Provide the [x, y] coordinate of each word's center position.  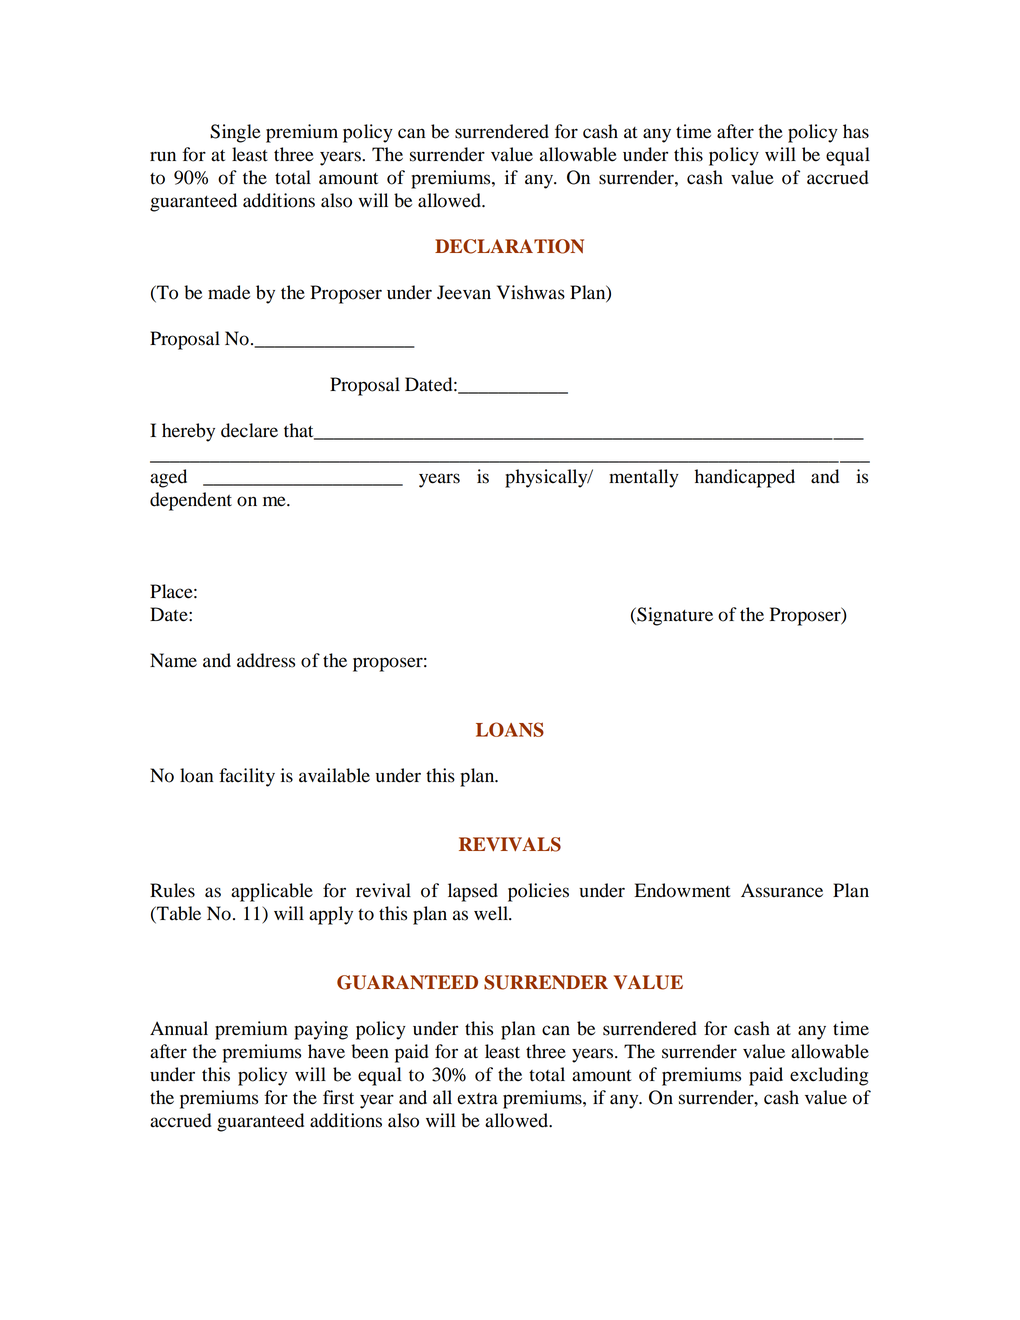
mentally [644, 478]
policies [538, 892]
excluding [829, 1076]
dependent [191, 501]
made [229, 292]
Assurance [782, 890]
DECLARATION [509, 246]
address [266, 660]
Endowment [683, 890]
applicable [272, 892]
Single [235, 133]
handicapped [745, 478]
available [334, 775]
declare [249, 430]
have [326, 1051]
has [856, 131]
